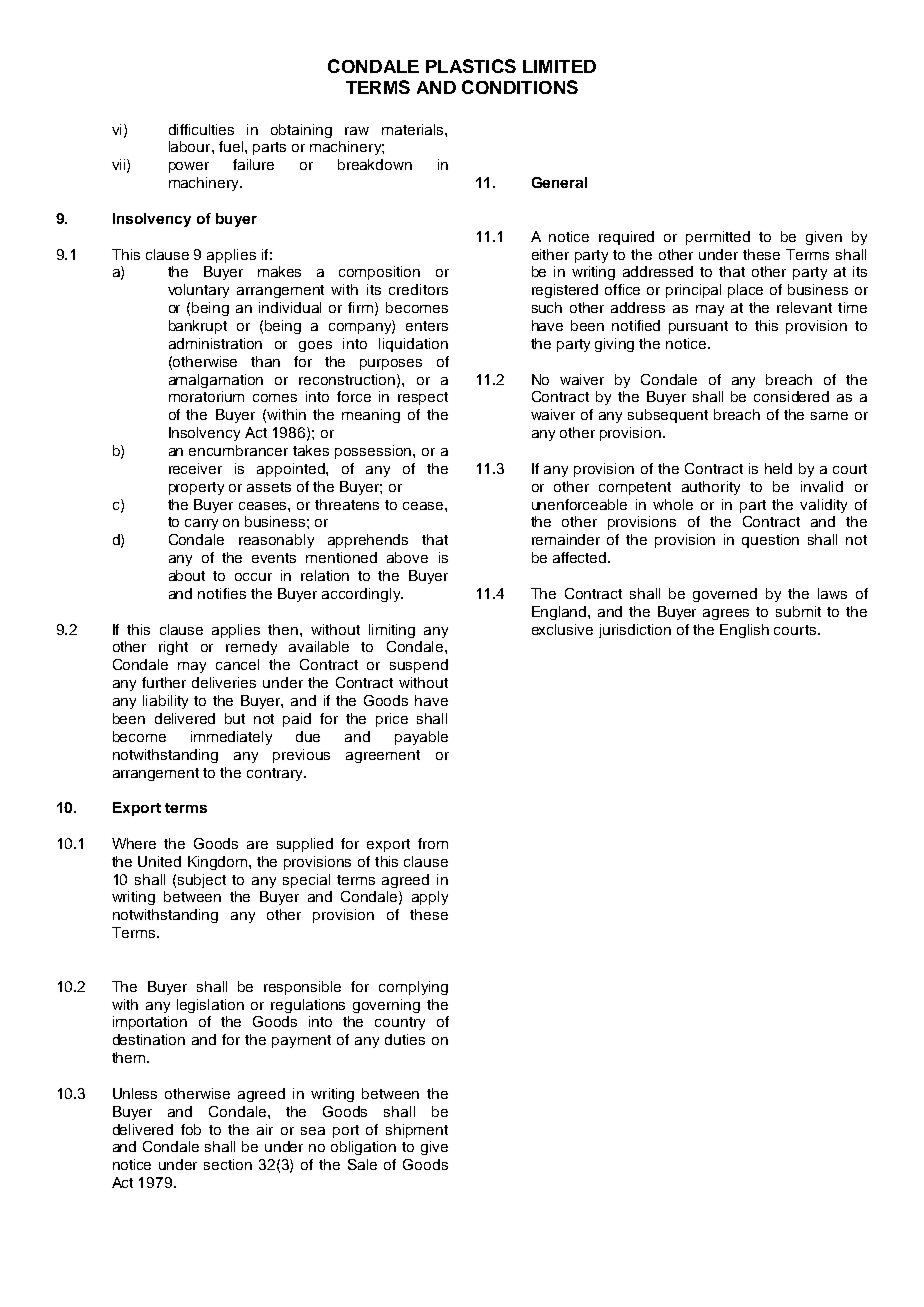  Describe the element at coordinates (195, 468) in the page. I see `receiver` at that location.
